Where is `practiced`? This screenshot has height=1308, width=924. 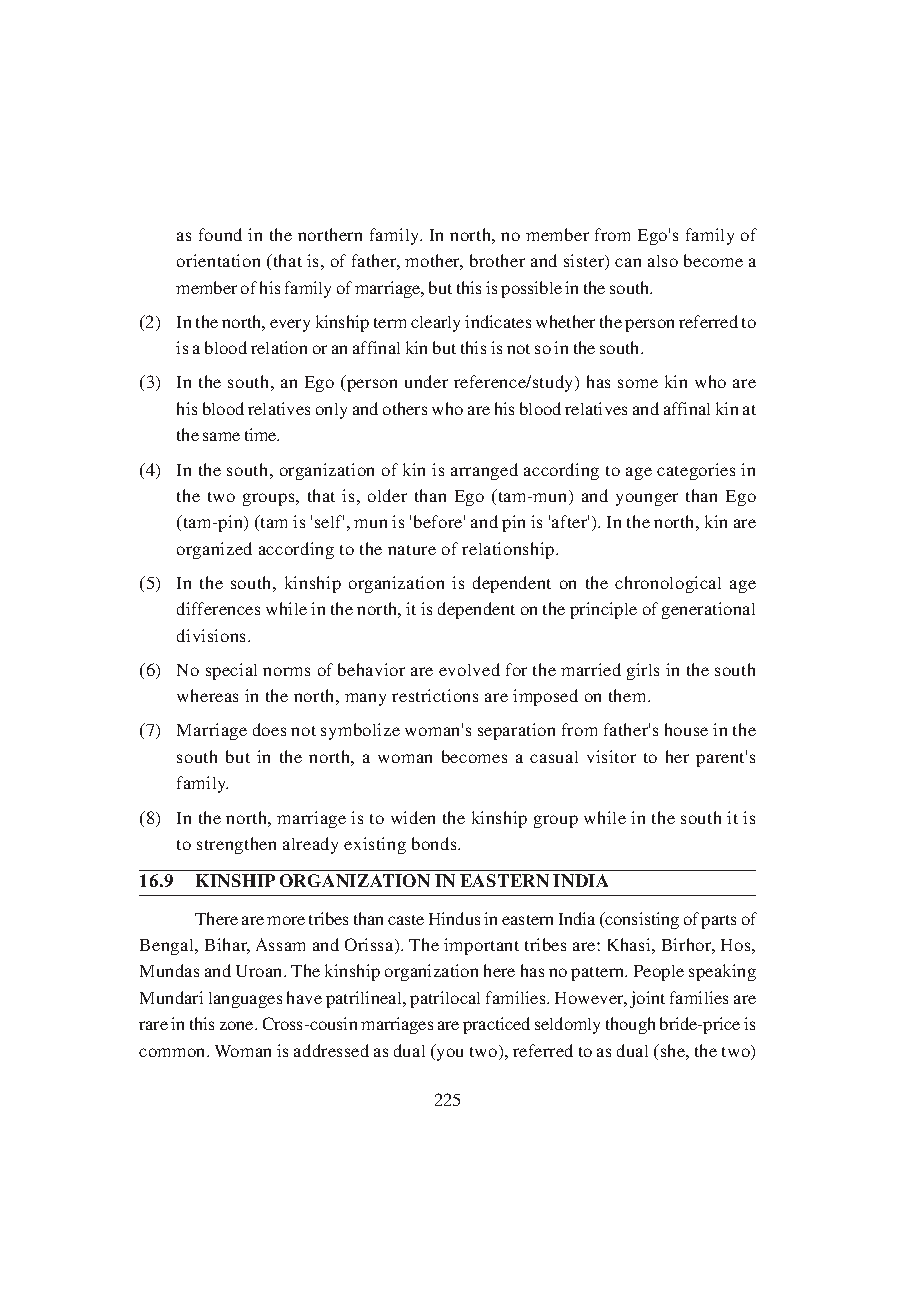 practiced is located at coordinates (496, 1025).
